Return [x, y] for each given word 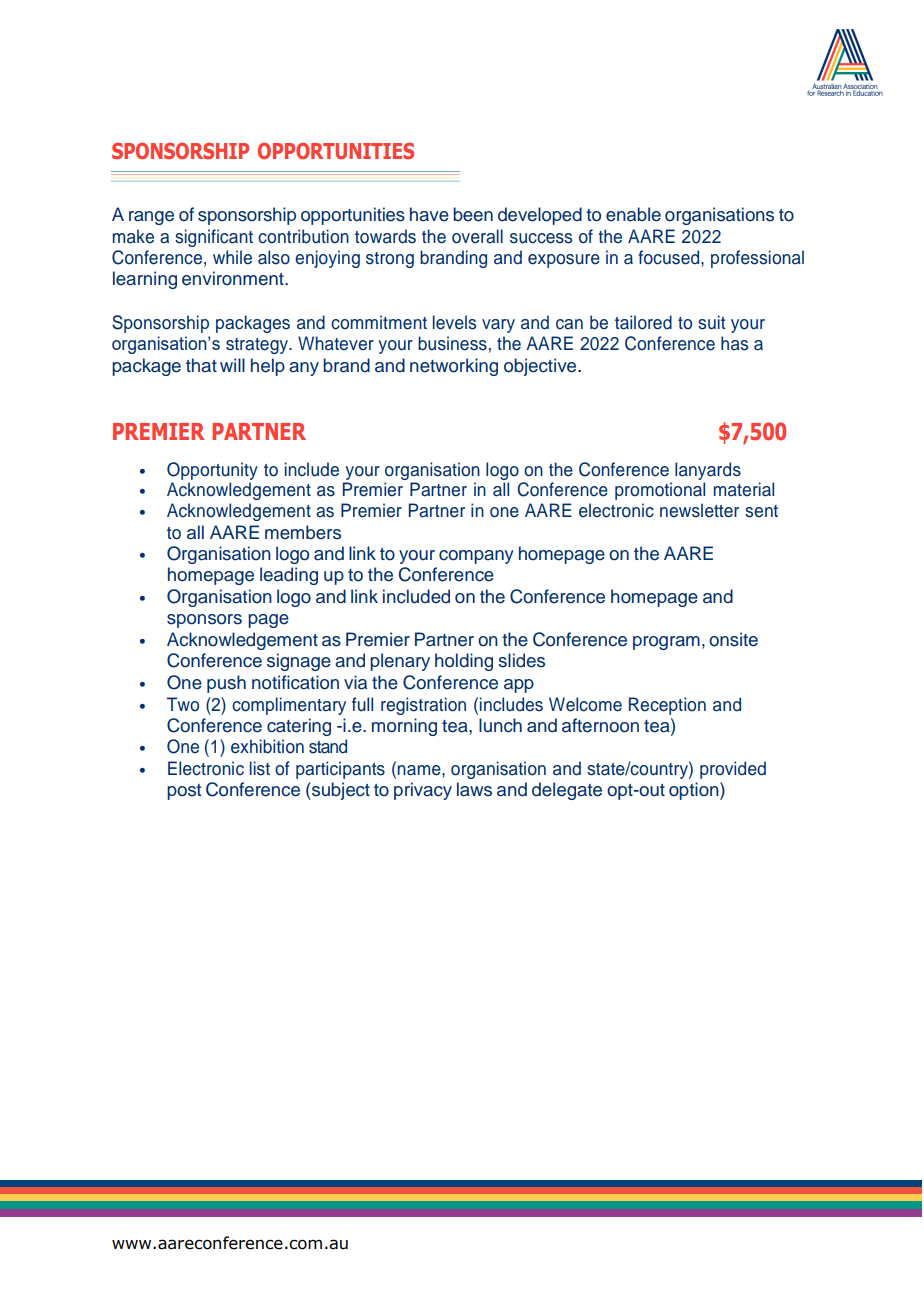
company [476, 557]
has [734, 343]
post [184, 792]
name [420, 770]
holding [464, 662]
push [226, 684]
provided [733, 770]
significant [214, 238]
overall [477, 236]
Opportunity [212, 472]
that [201, 365]
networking [454, 367]
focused [670, 257]
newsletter [699, 510]
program [666, 643]
